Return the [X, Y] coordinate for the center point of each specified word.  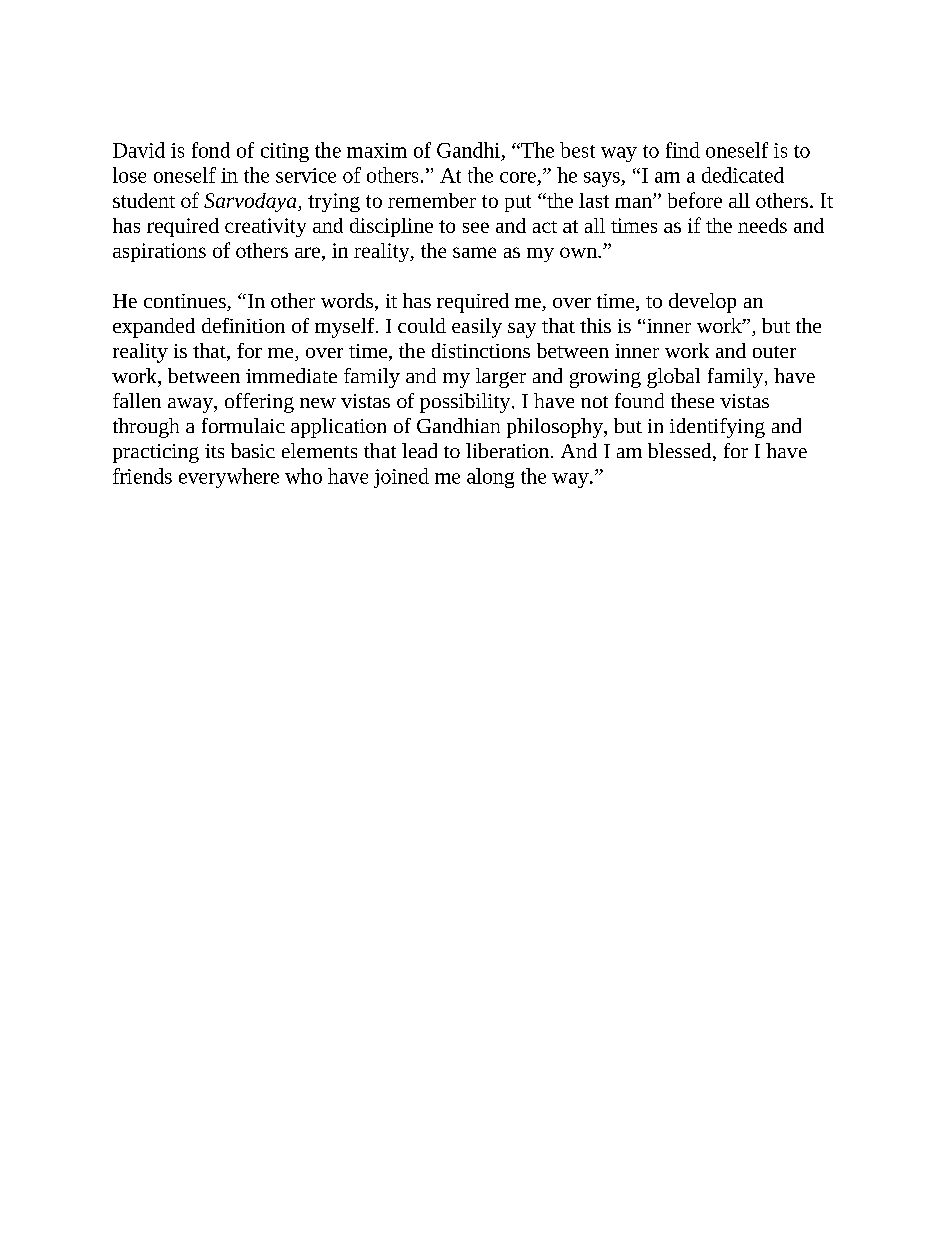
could [422, 325]
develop [702, 303]
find [683, 150]
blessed [681, 452]
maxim [377, 150]
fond [211, 150]
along [490, 478]
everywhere [229, 478]
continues [186, 302]
